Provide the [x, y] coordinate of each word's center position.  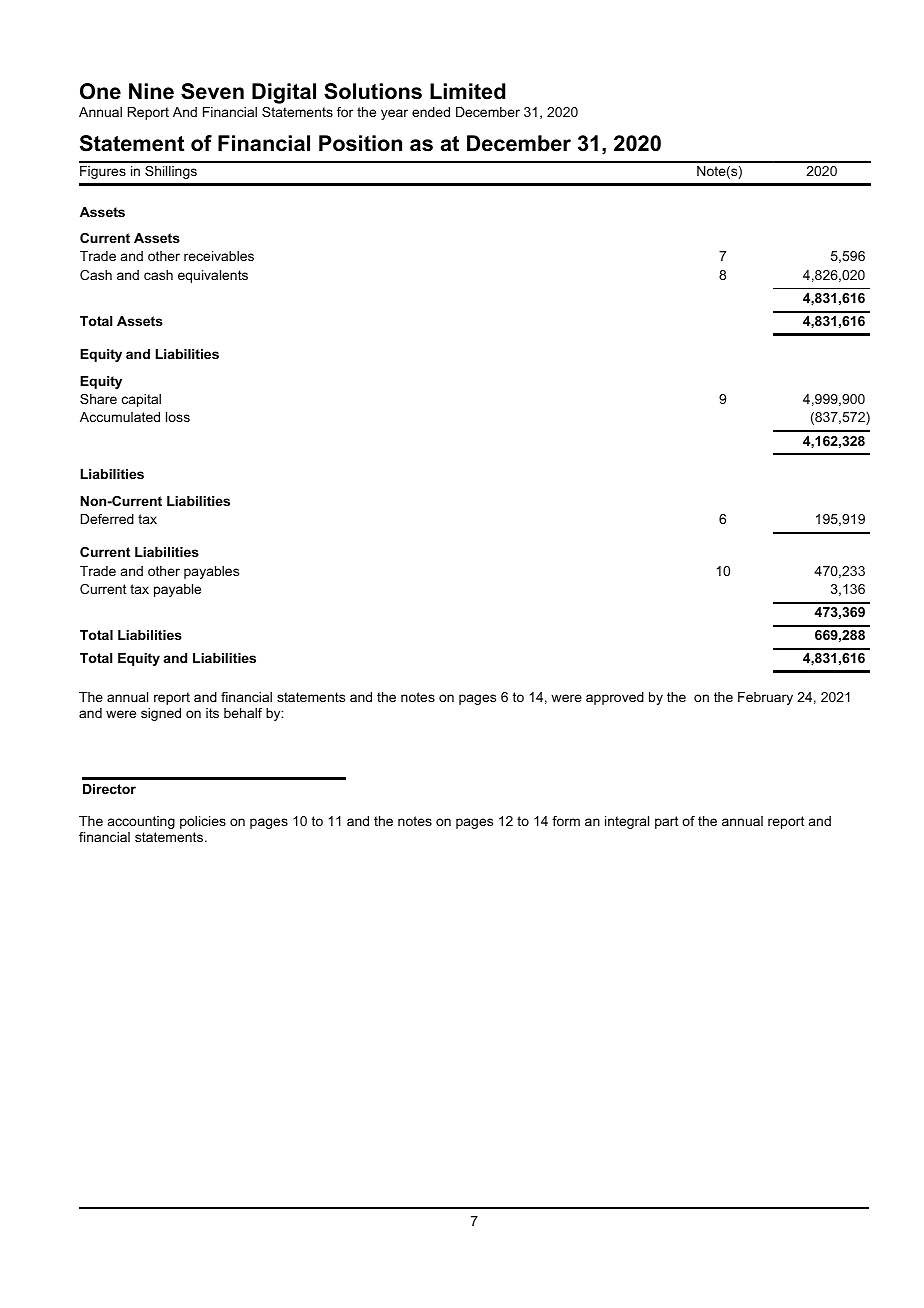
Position [360, 143]
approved [615, 698]
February [765, 698]
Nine [151, 91]
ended [431, 112]
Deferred [107, 519]
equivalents [213, 276]
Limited [467, 91]
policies [203, 822]
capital [141, 400]
